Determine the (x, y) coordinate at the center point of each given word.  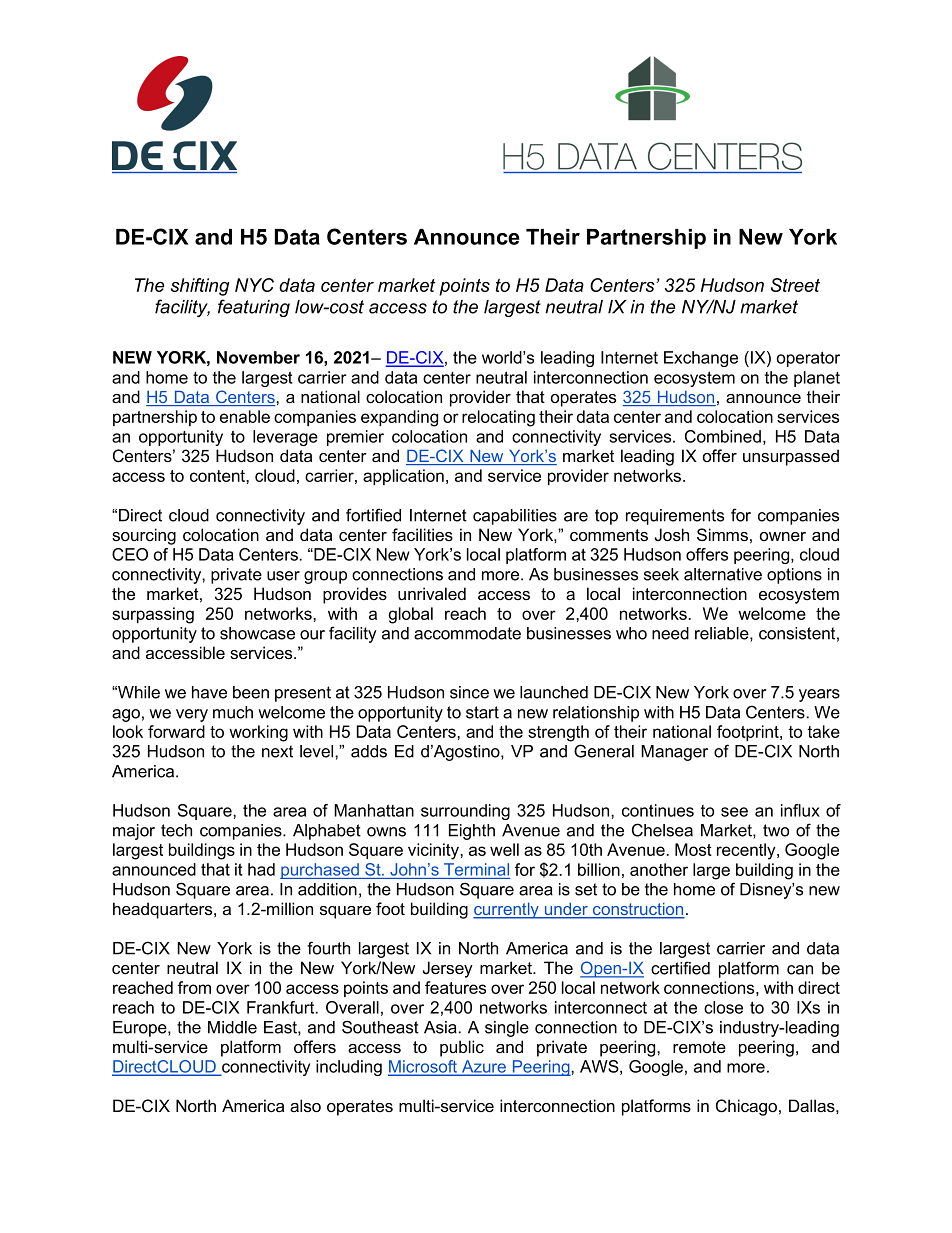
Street (795, 285)
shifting (200, 287)
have (209, 692)
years (819, 695)
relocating (498, 418)
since (469, 692)
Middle (232, 1027)
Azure (484, 1067)
